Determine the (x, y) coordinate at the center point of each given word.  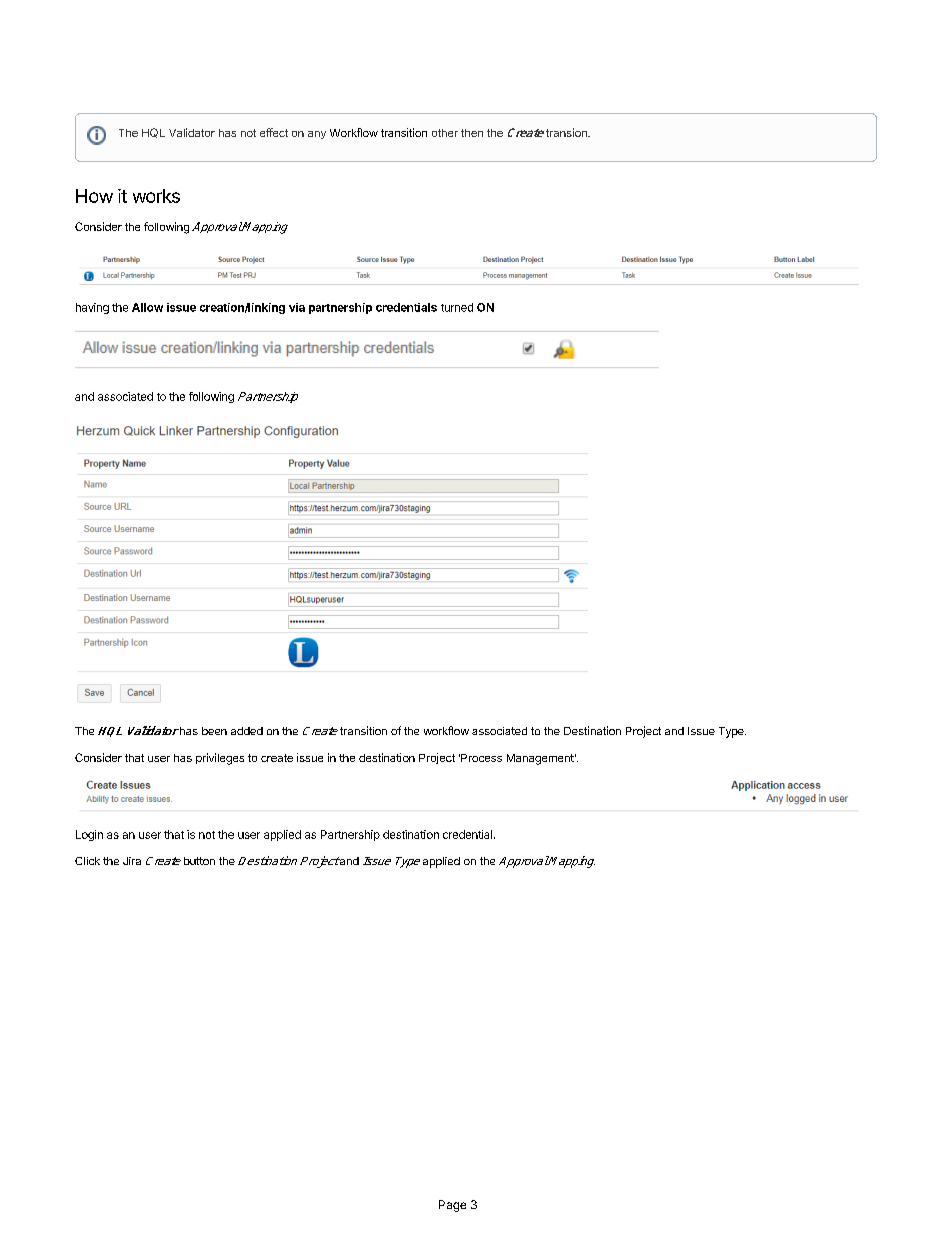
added (247, 731)
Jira (132, 861)
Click (87, 861)
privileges (220, 759)
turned (457, 307)
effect (274, 132)
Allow (147, 307)
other (445, 133)
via (297, 307)
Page (452, 1206)
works (156, 196)
